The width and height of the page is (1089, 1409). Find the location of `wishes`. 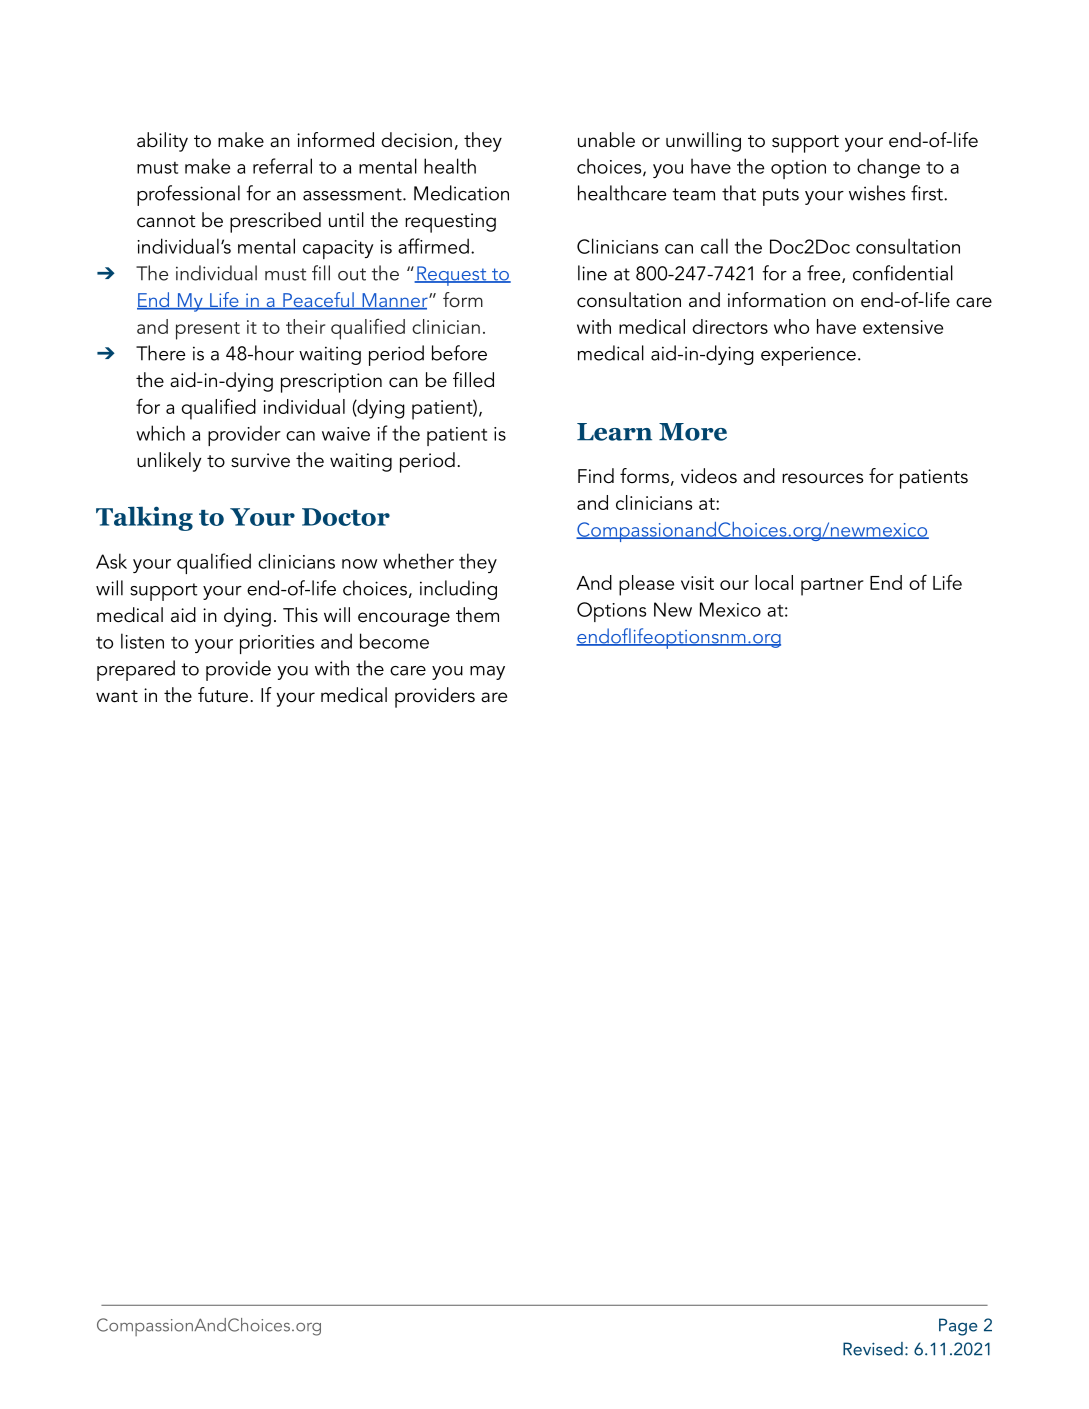

wishes is located at coordinates (877, 193).
